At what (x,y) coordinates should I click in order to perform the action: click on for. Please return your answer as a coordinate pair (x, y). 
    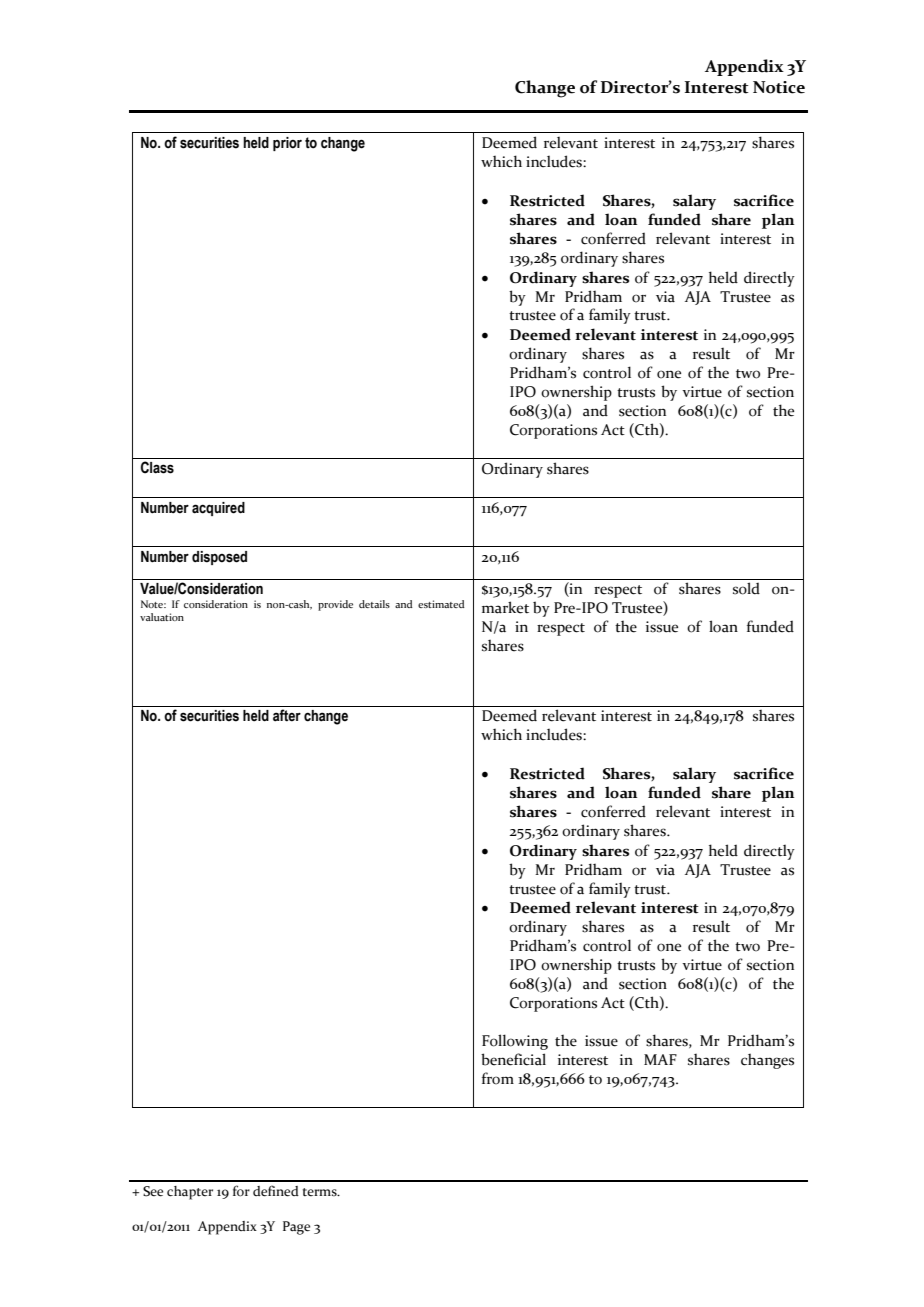
    Looking at the image, I should click on (241, 1191).
